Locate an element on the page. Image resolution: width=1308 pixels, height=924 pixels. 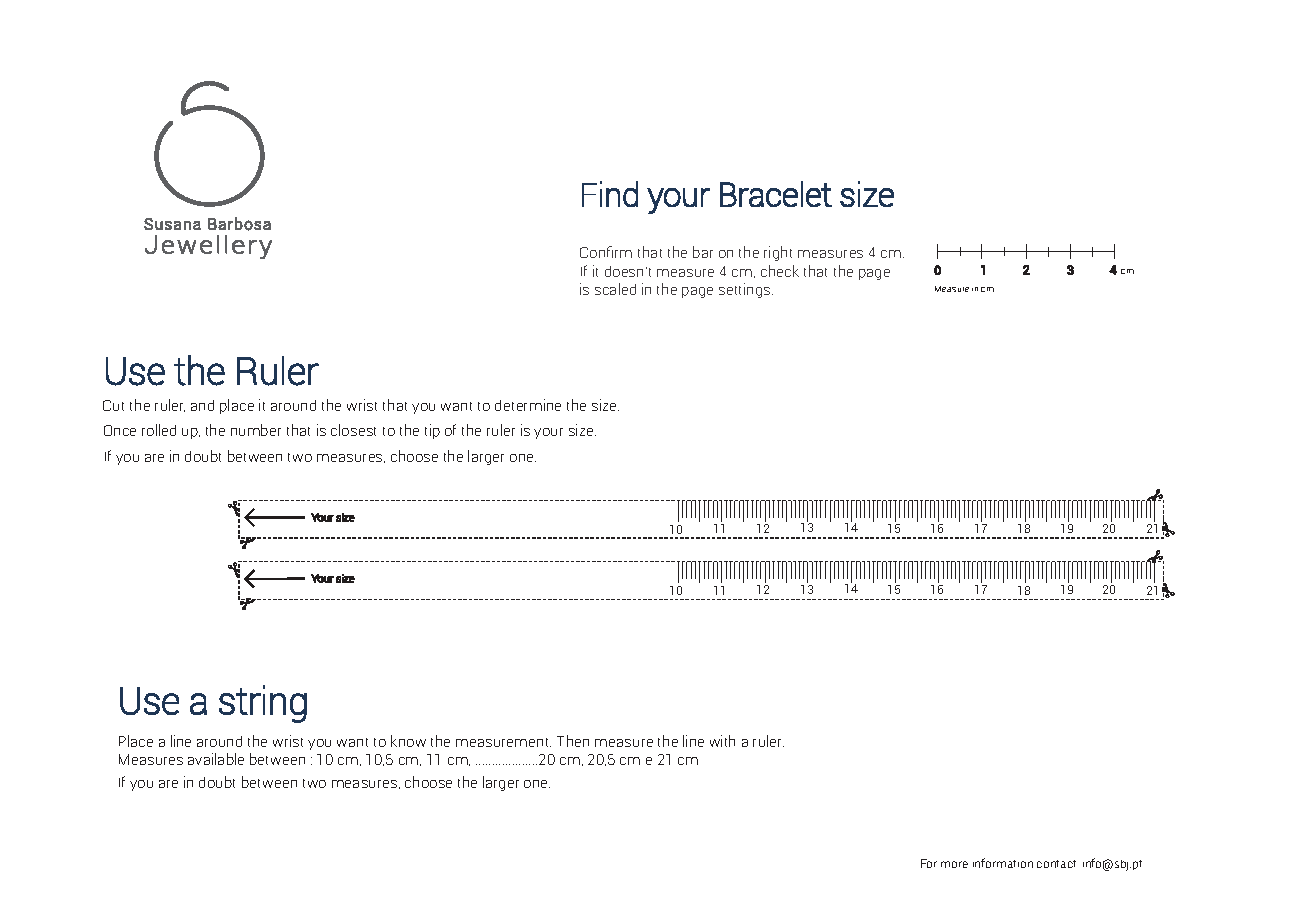
Find is located at coordinates (610, 194).
